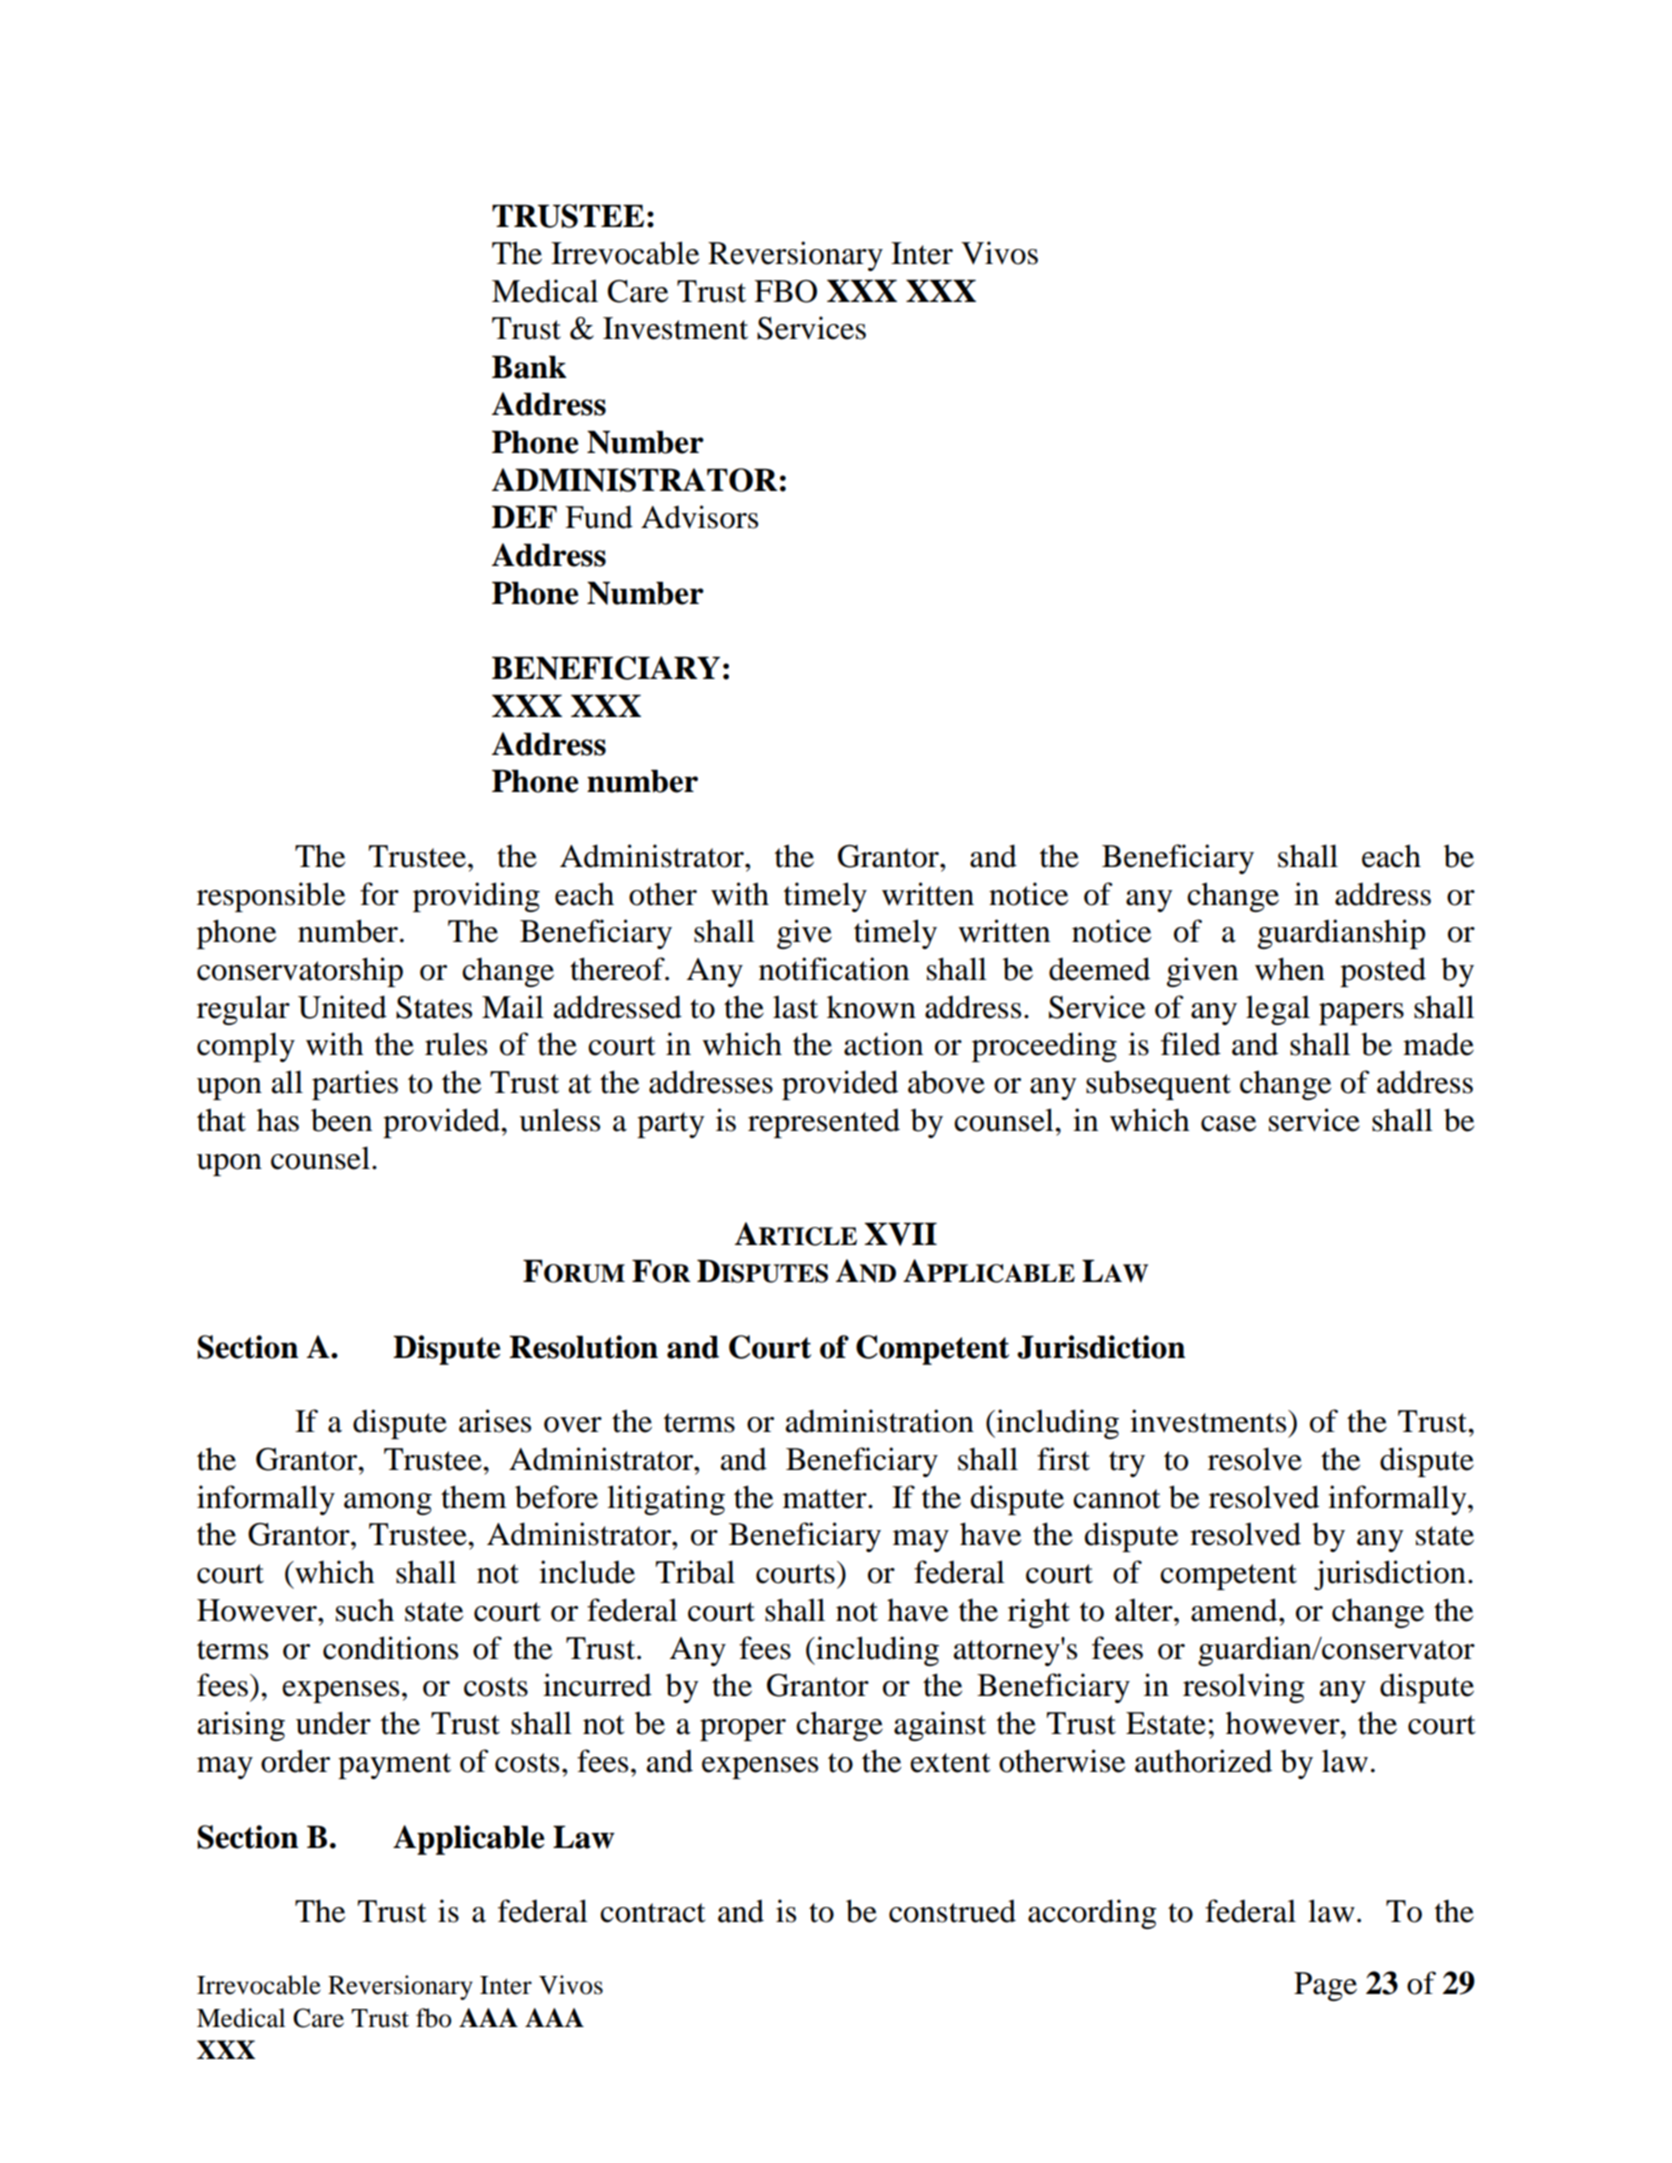 The width and height of the image is (1672, 2163). Describe the element at coordinates (699, 517) in the image. I see `Advisors` at that location.
